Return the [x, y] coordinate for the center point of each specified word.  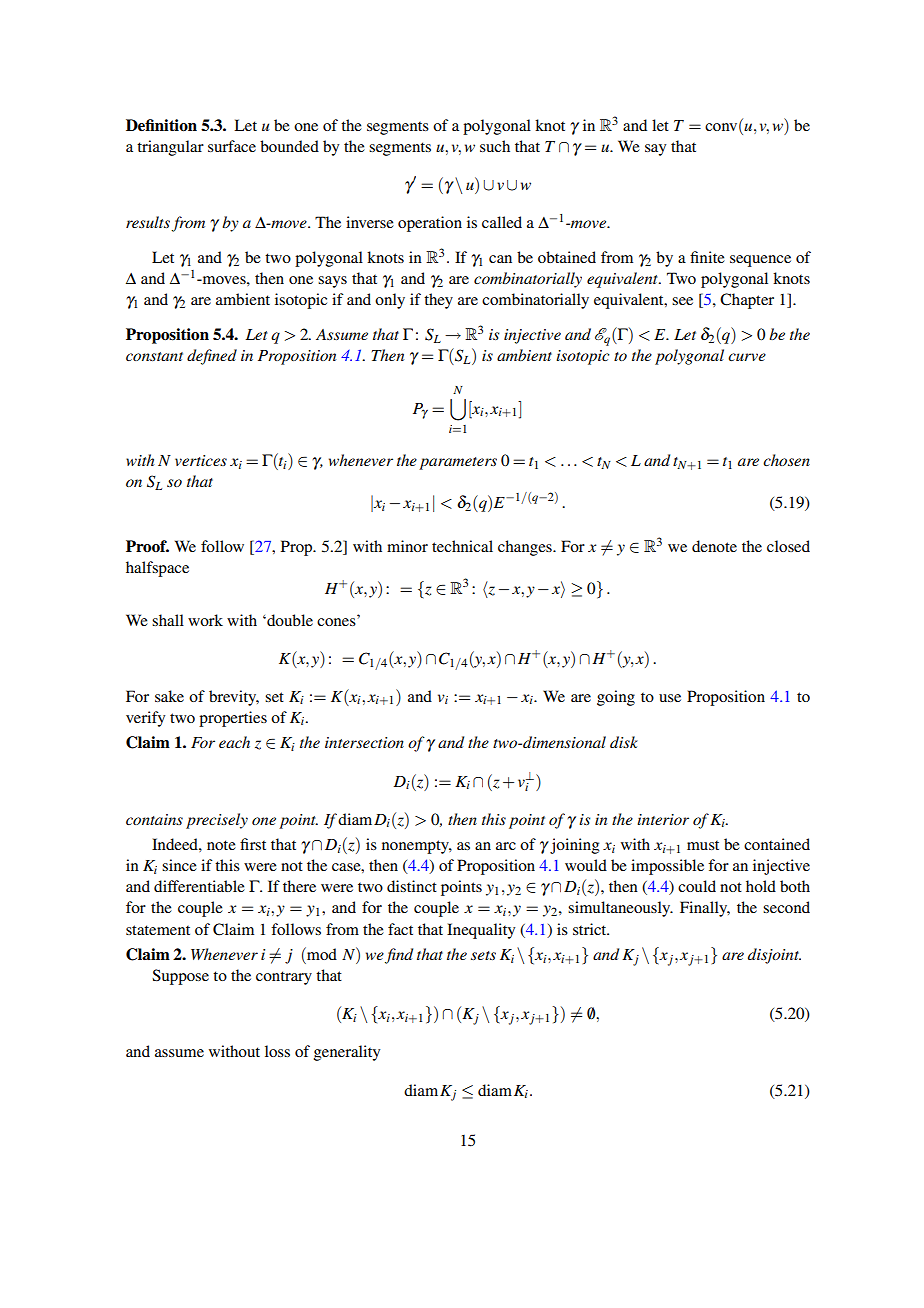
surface [232, 146]
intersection [364, 742]
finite [707, 257]
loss [277, 1051]
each [234, 742]
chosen [786, 460]
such [495, 146]
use [670, 698]
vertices [201, 460]
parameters [458, 463]
